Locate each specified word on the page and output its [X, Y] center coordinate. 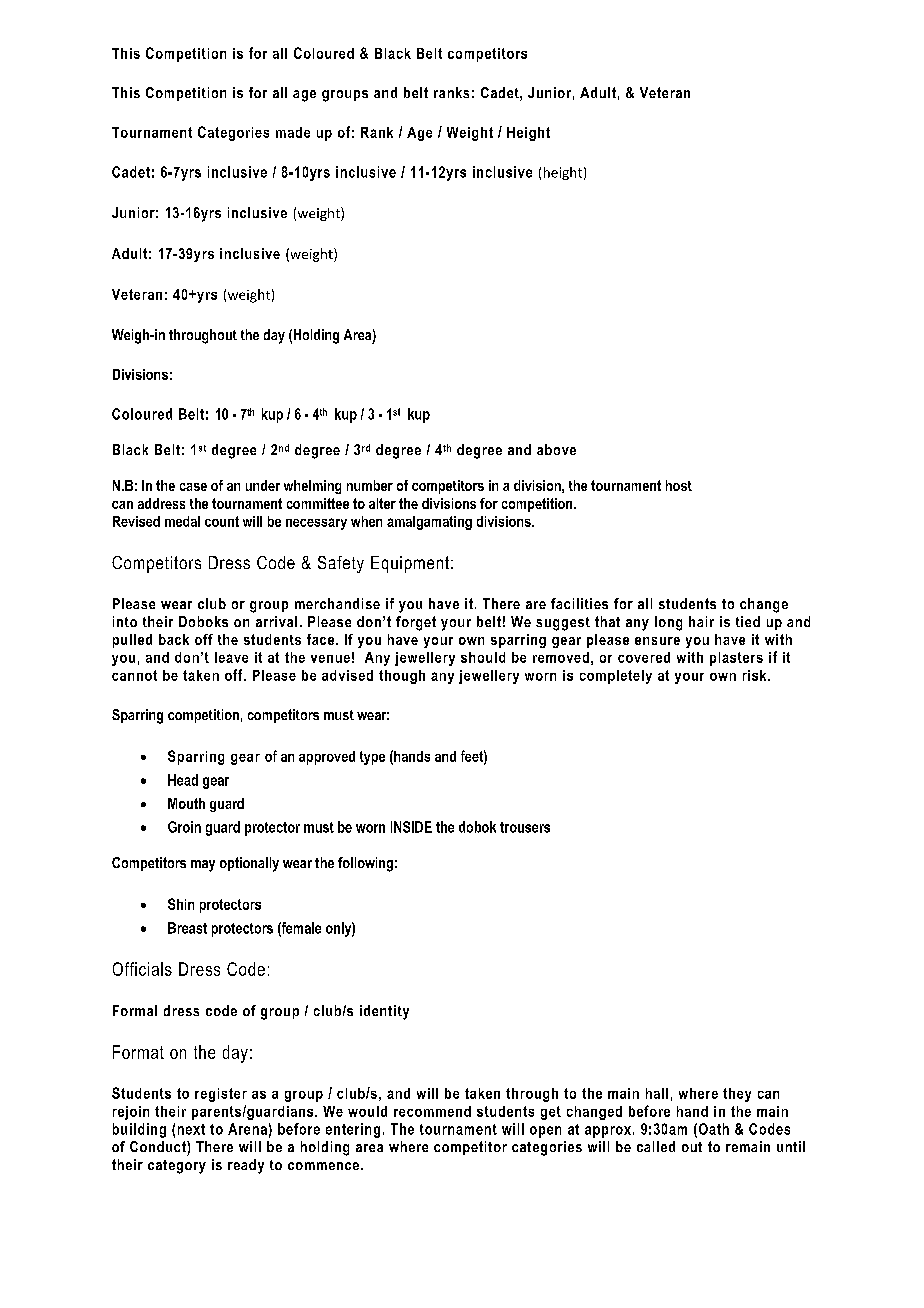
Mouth [186, 803]
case [193, 487]
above [556, 449]
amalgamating [429, 523]
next [191, 1129]
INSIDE [411, 827]
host [679, 485]
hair [701, 621]
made [293, 132]
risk [756, 675]
